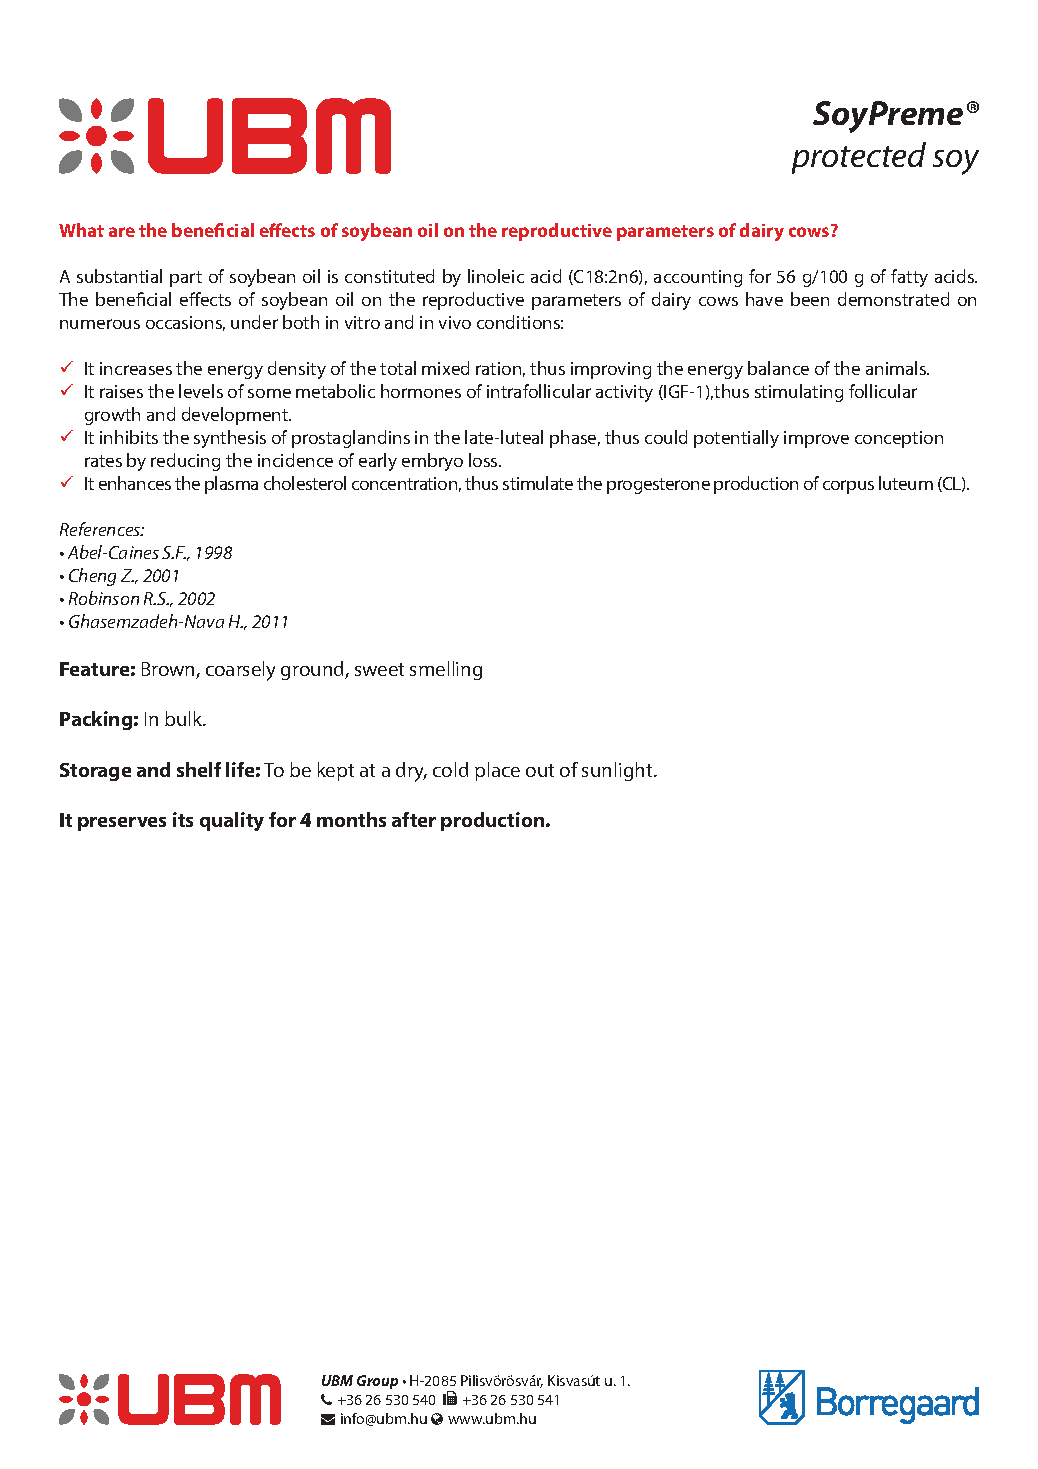  Describe the element at coordinates (122, 232) in the page. I see `are` at that location.
